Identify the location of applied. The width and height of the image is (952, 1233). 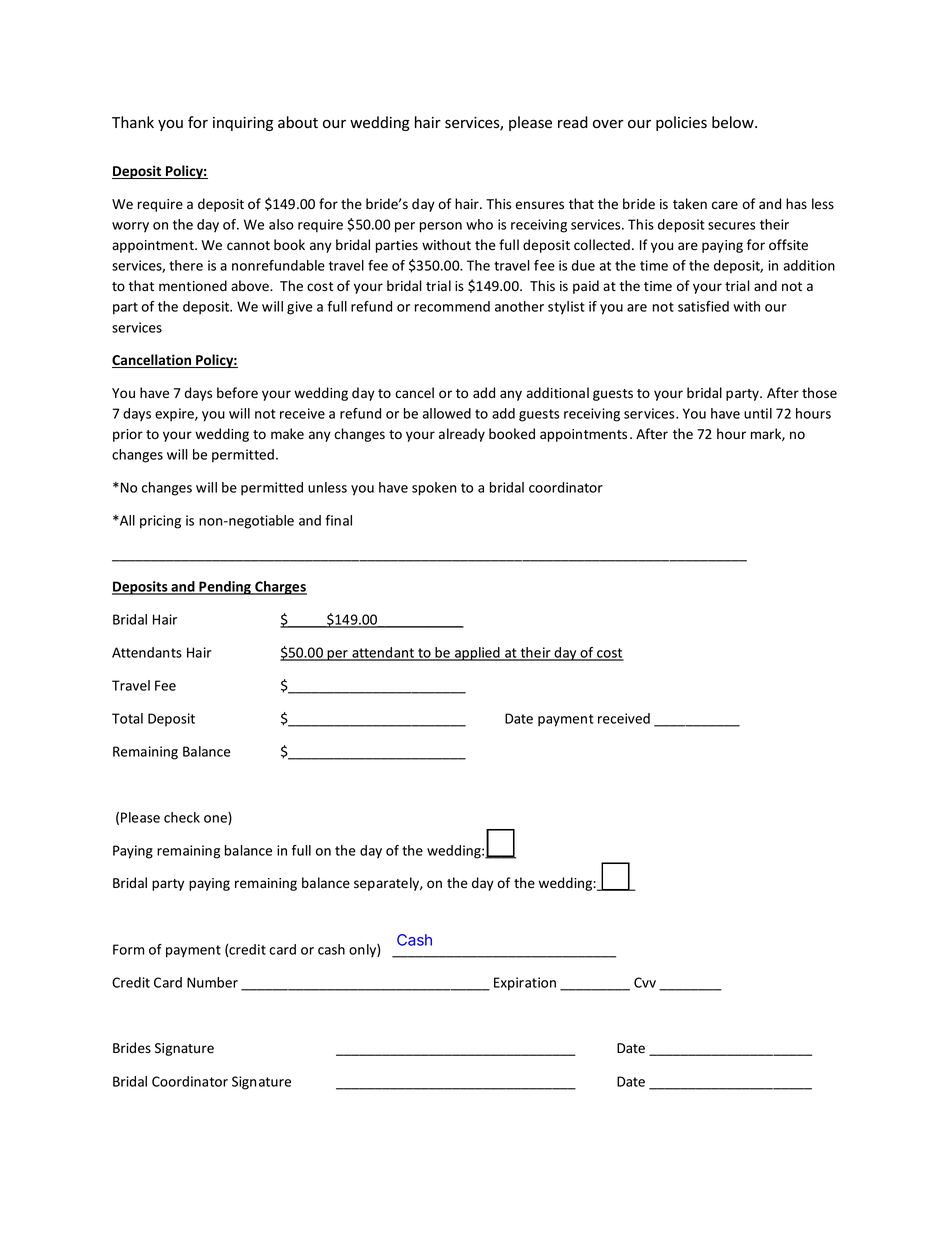
(477, 654).
